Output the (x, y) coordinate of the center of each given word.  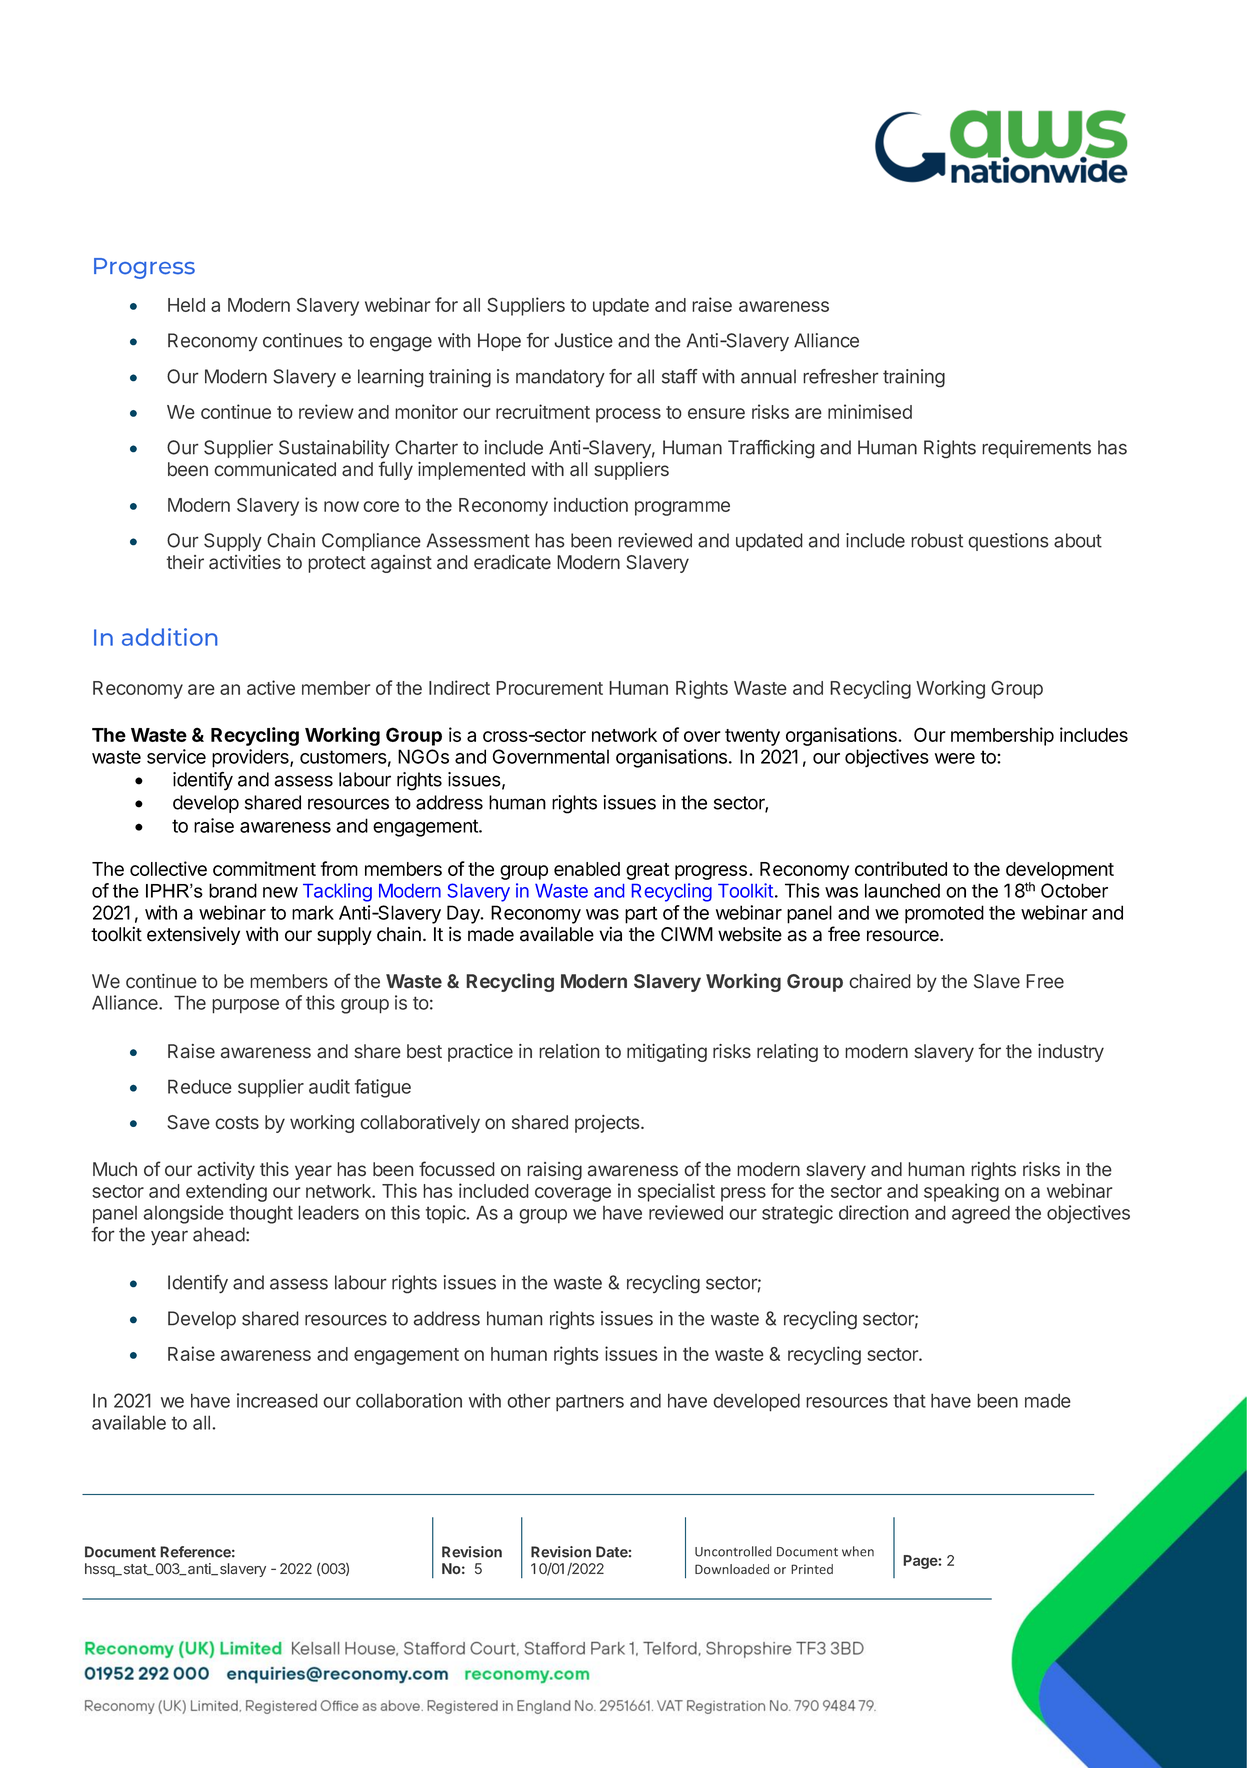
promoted (944, 914)
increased (277, 1400)
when (858, 1551)
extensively (193, 935)
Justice (583, 340)
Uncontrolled (733, 1551)
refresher (841, 376)
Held (186, 305)
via (610, 934)
